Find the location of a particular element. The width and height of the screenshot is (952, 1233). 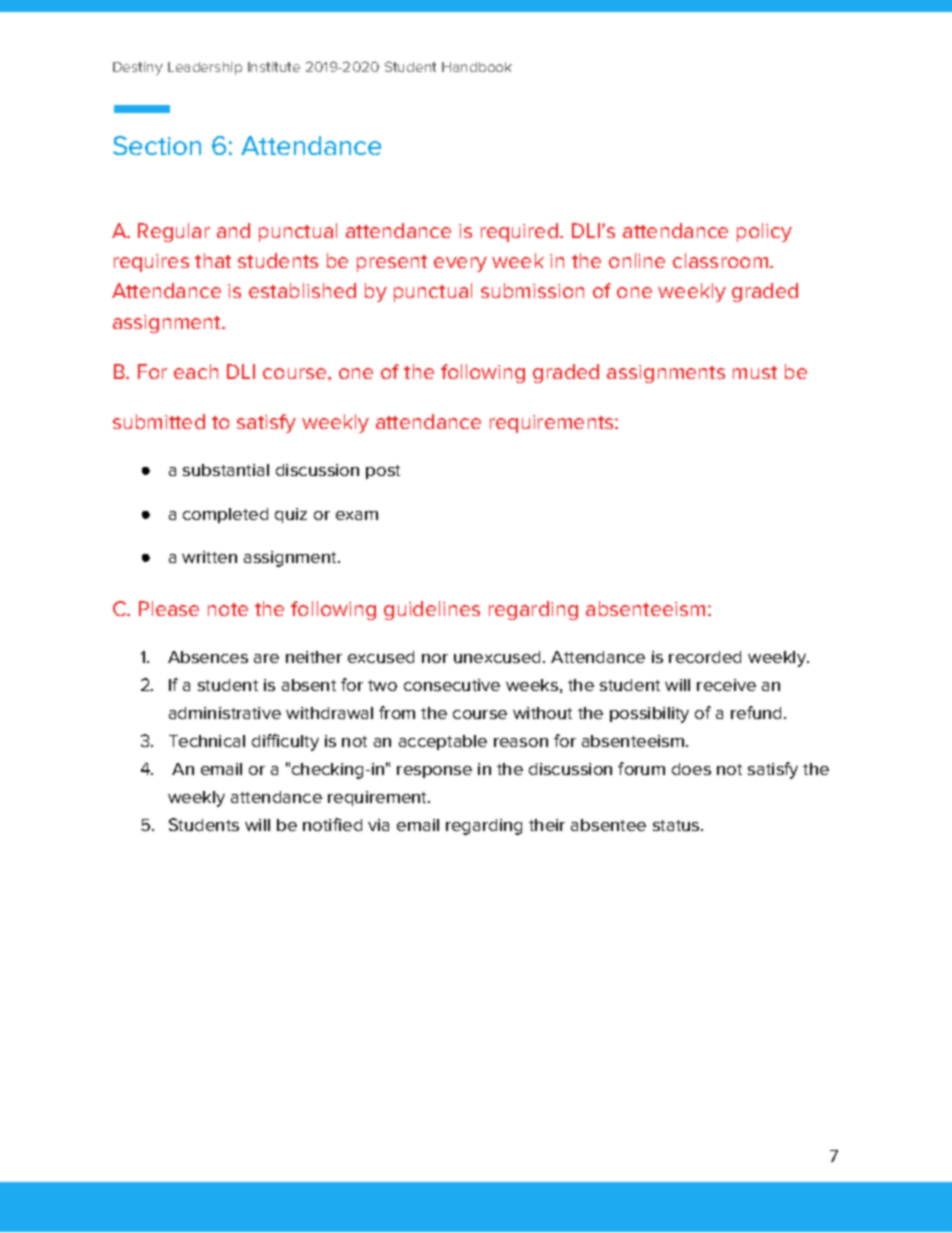

exam is located at coordinates (357, 515).
